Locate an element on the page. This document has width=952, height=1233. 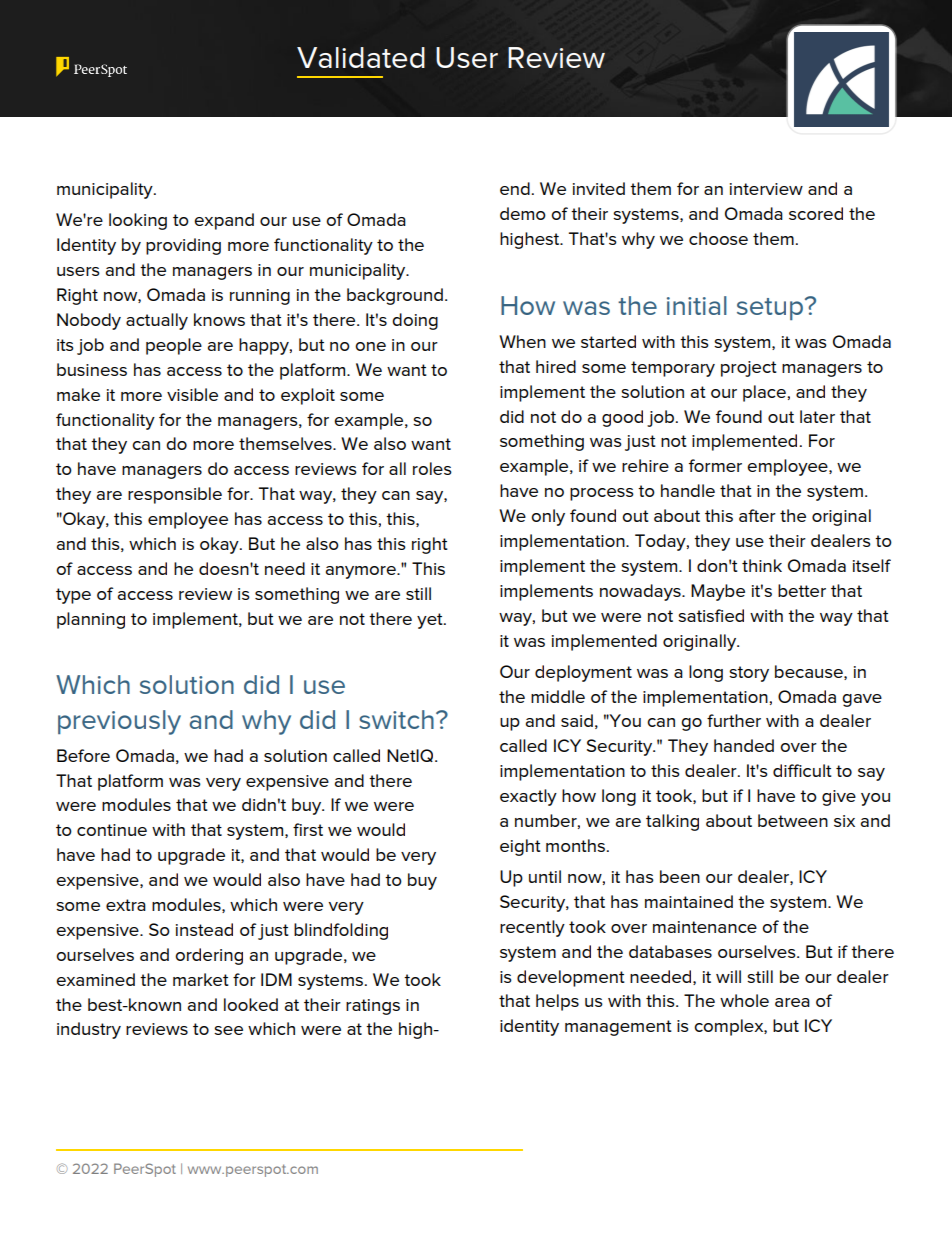
Before is located at coordinates (83, 755).
